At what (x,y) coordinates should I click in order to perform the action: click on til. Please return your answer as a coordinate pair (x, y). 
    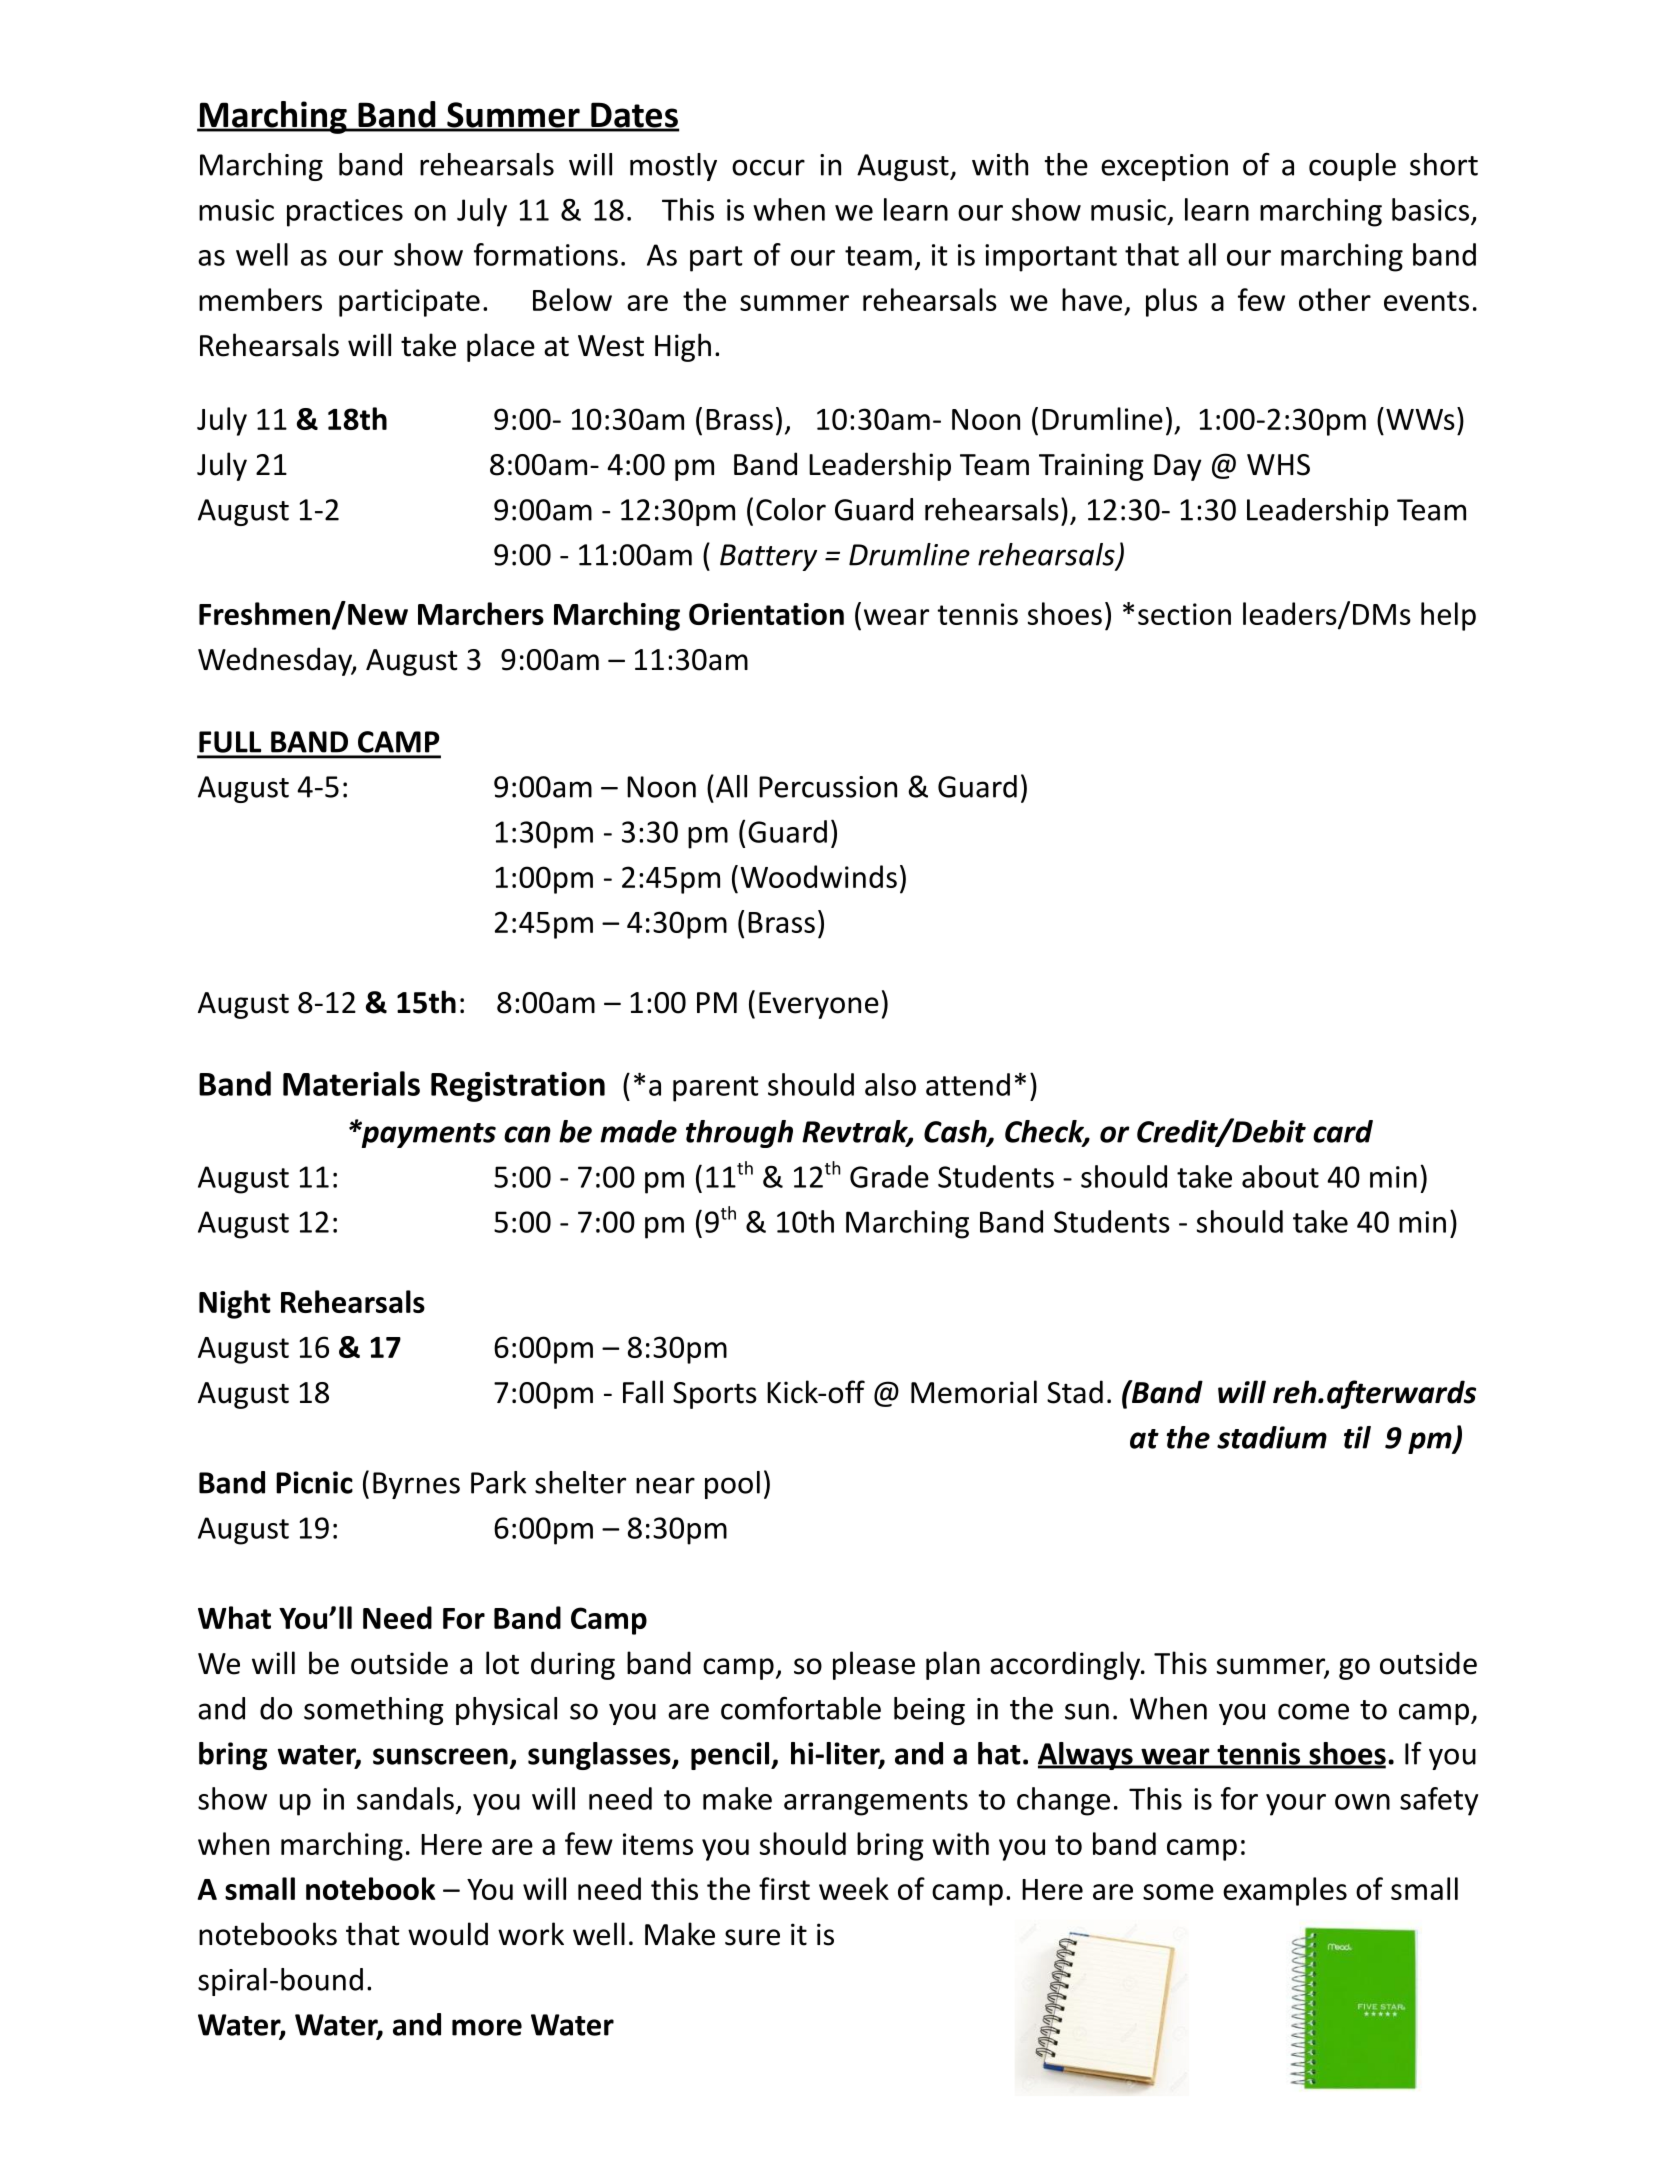
    Looking at the image, I should click on (1357, 1437).
